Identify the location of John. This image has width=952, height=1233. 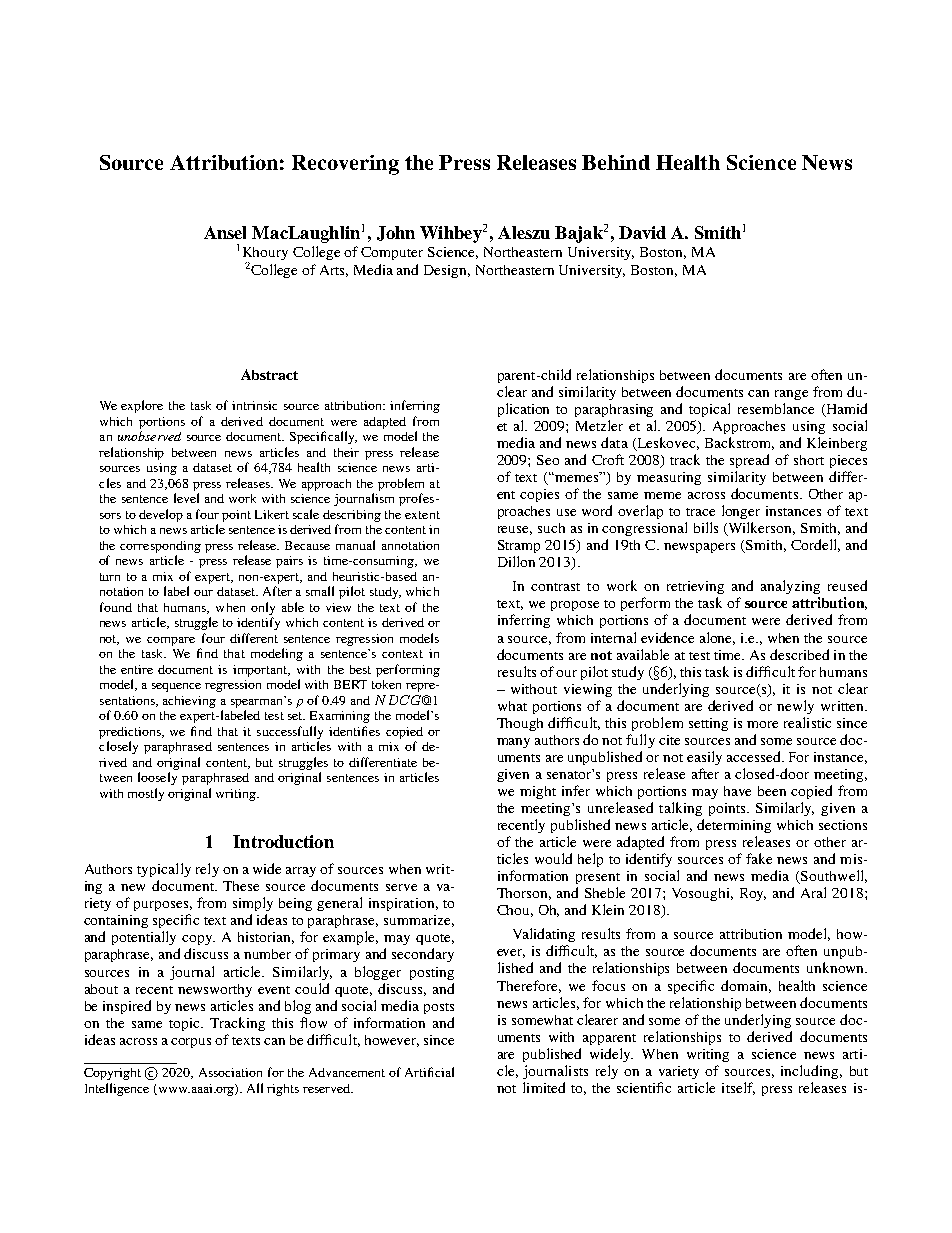
(396, 233).
